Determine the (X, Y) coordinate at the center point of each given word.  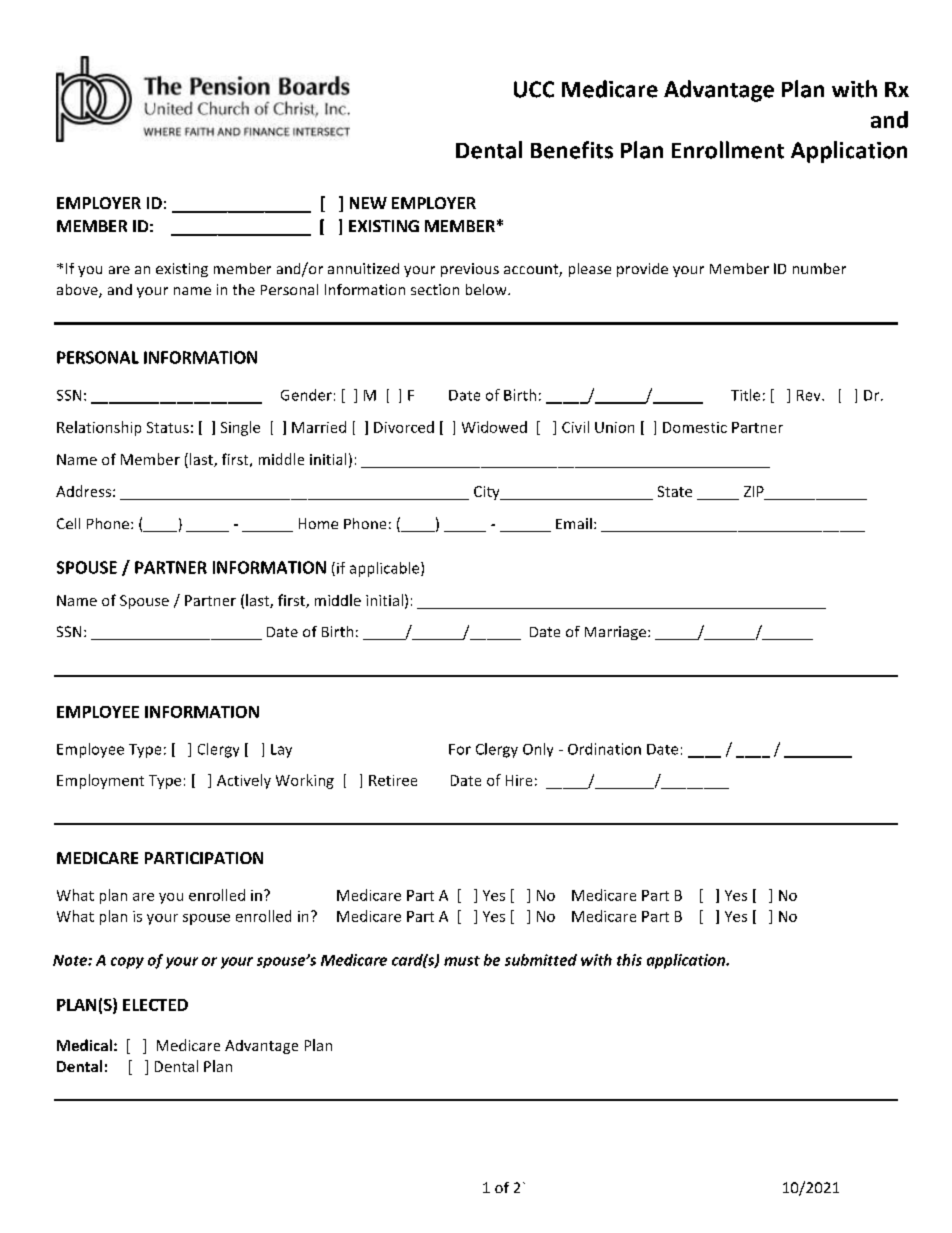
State (675, 491)
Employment (100, 781)
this (629, 960)
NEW (368, 203)
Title (745, 395)
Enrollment (728, 150)
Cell (68, 523)
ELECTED (155, 1005)
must (462, 961)
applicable (386, 569)
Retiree (393, 780)
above (78, 291)
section (435, 289)
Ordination (604, 749)
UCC (534, 89)
